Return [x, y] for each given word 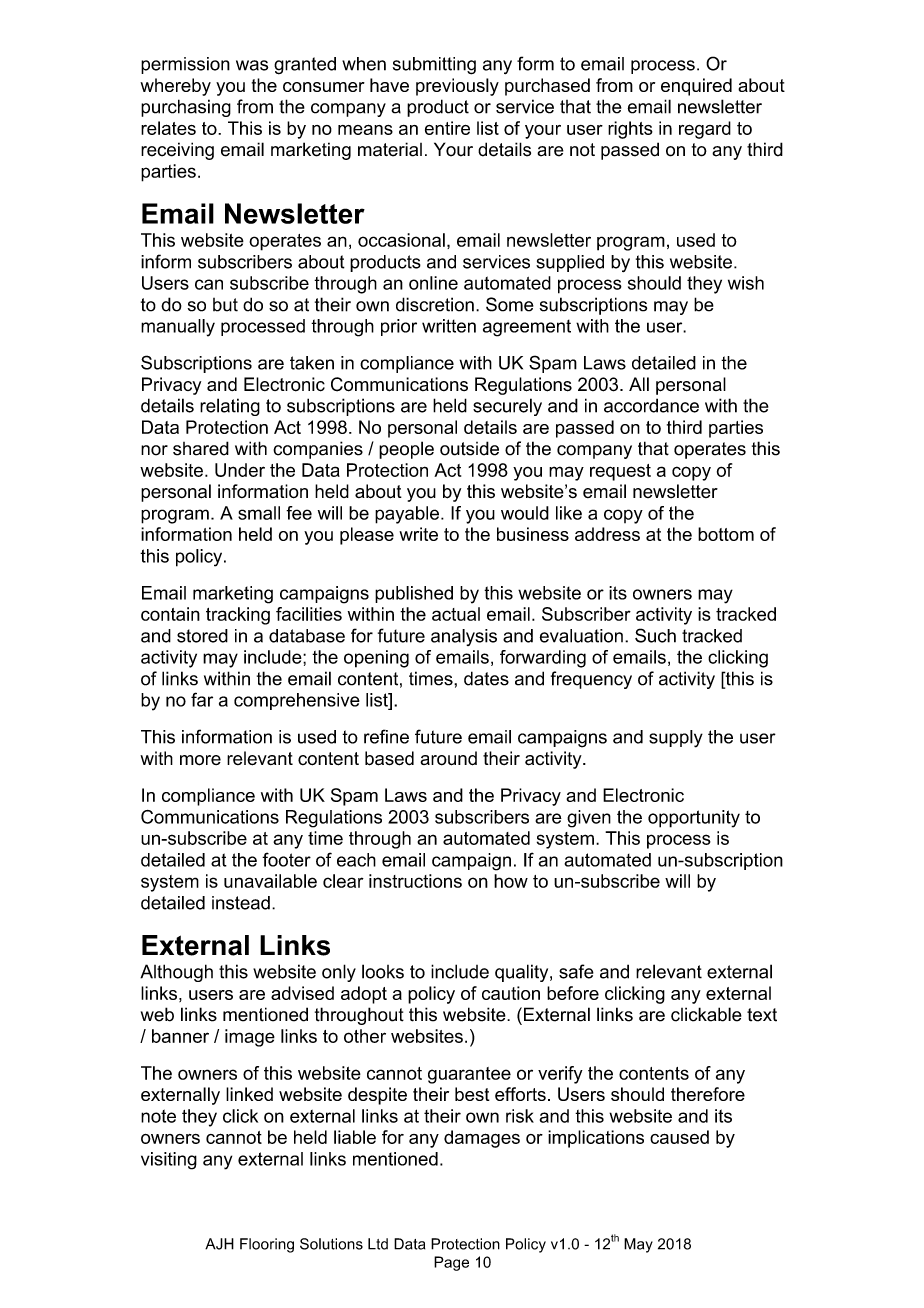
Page [451, 1263]
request [620, 472]
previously [457, 87]
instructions [415, 881]
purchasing [186, 108]
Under [240, 470]
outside [469, 448]
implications [596, 1139]
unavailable [270, 881]
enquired [696, 87]
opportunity [694, 819]
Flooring [267, 1245]
